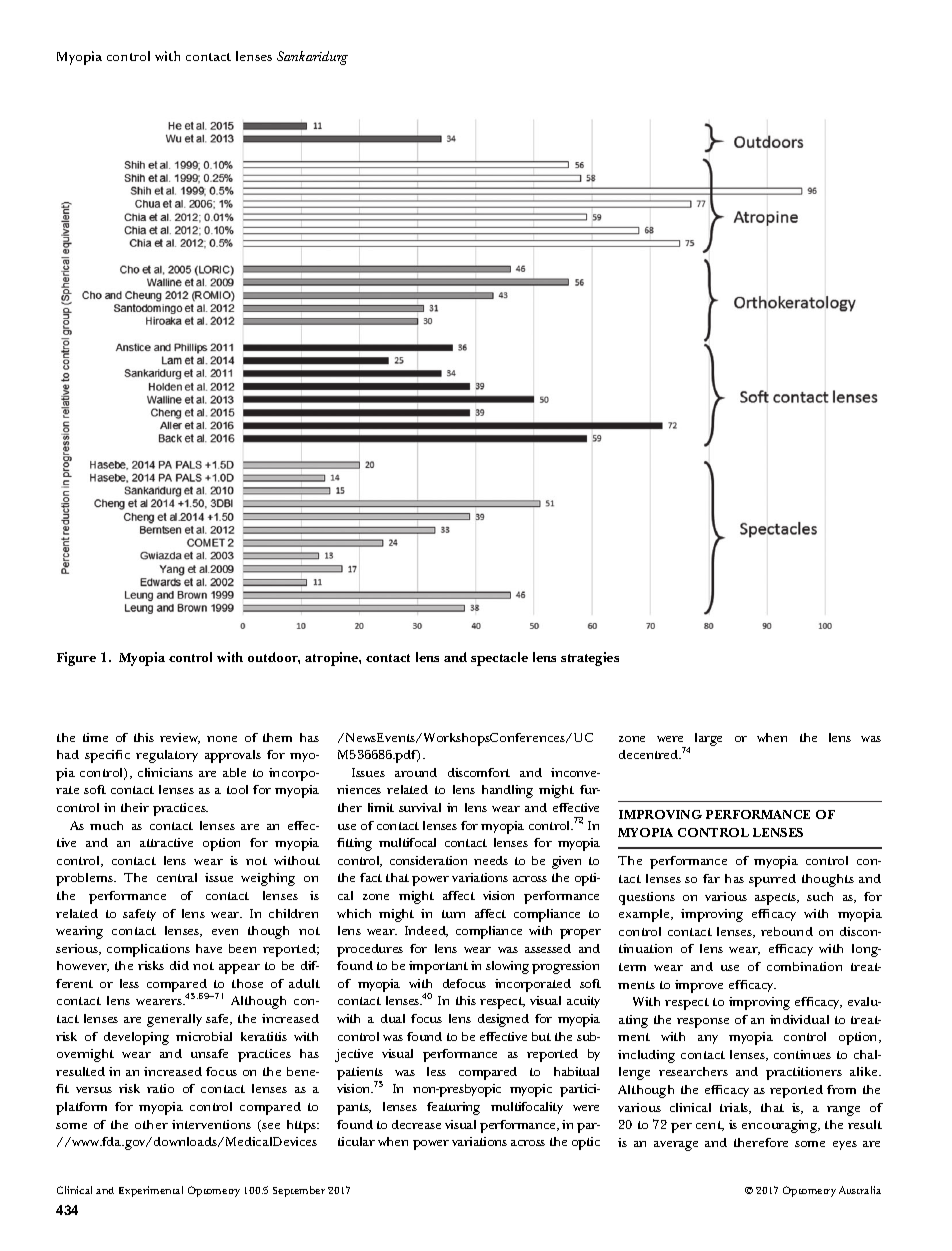 This screenshot has width=952, height=1251. What do you see at coordinates (76, 659) in the screenshot?
I see `Figure` at bounding box center [76, 659].
